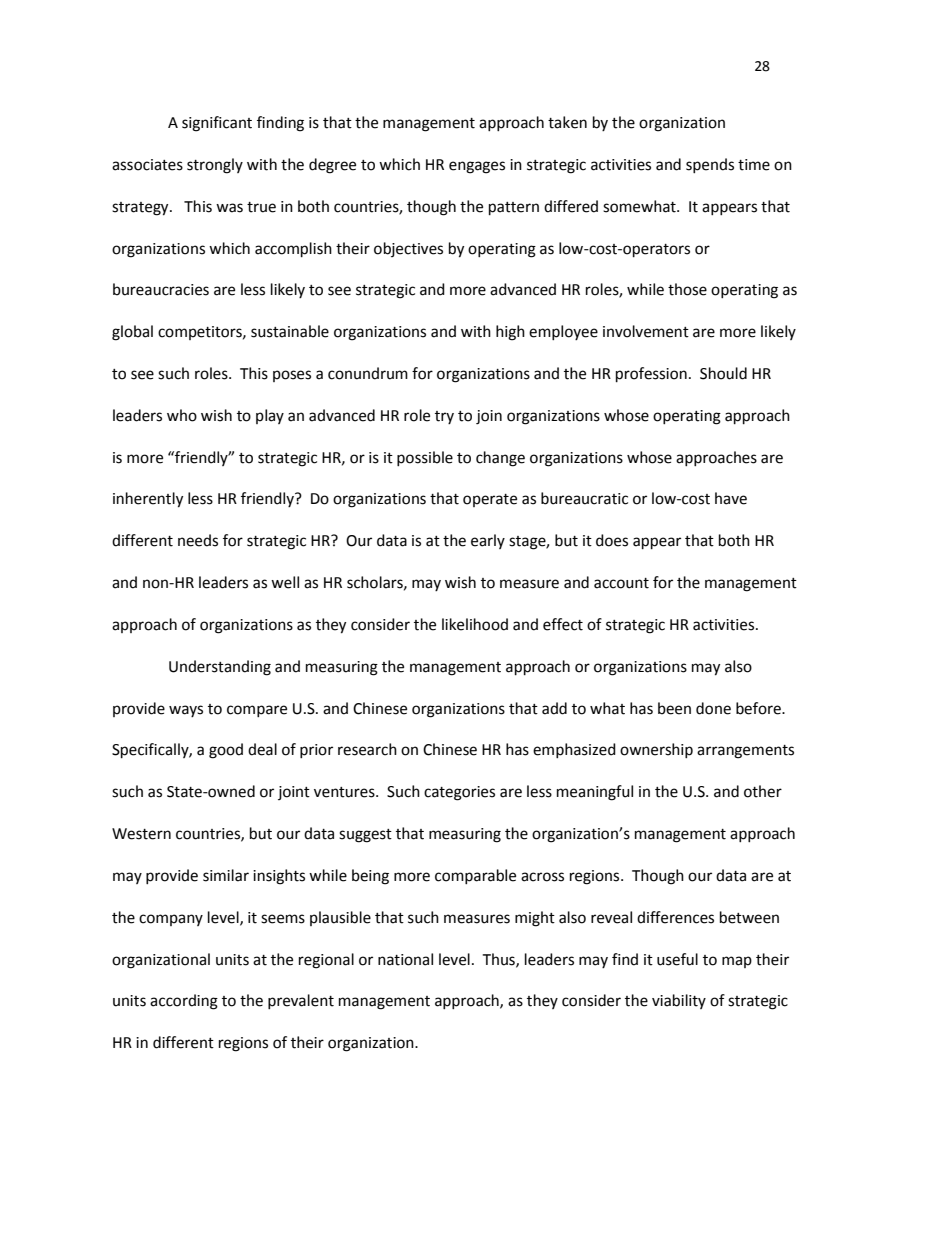 This screenshot has height=1233, width=952. What do you see at coordinates (651, 375) in the screenshot?
I see `profession` at bounding box center [651, 375].
